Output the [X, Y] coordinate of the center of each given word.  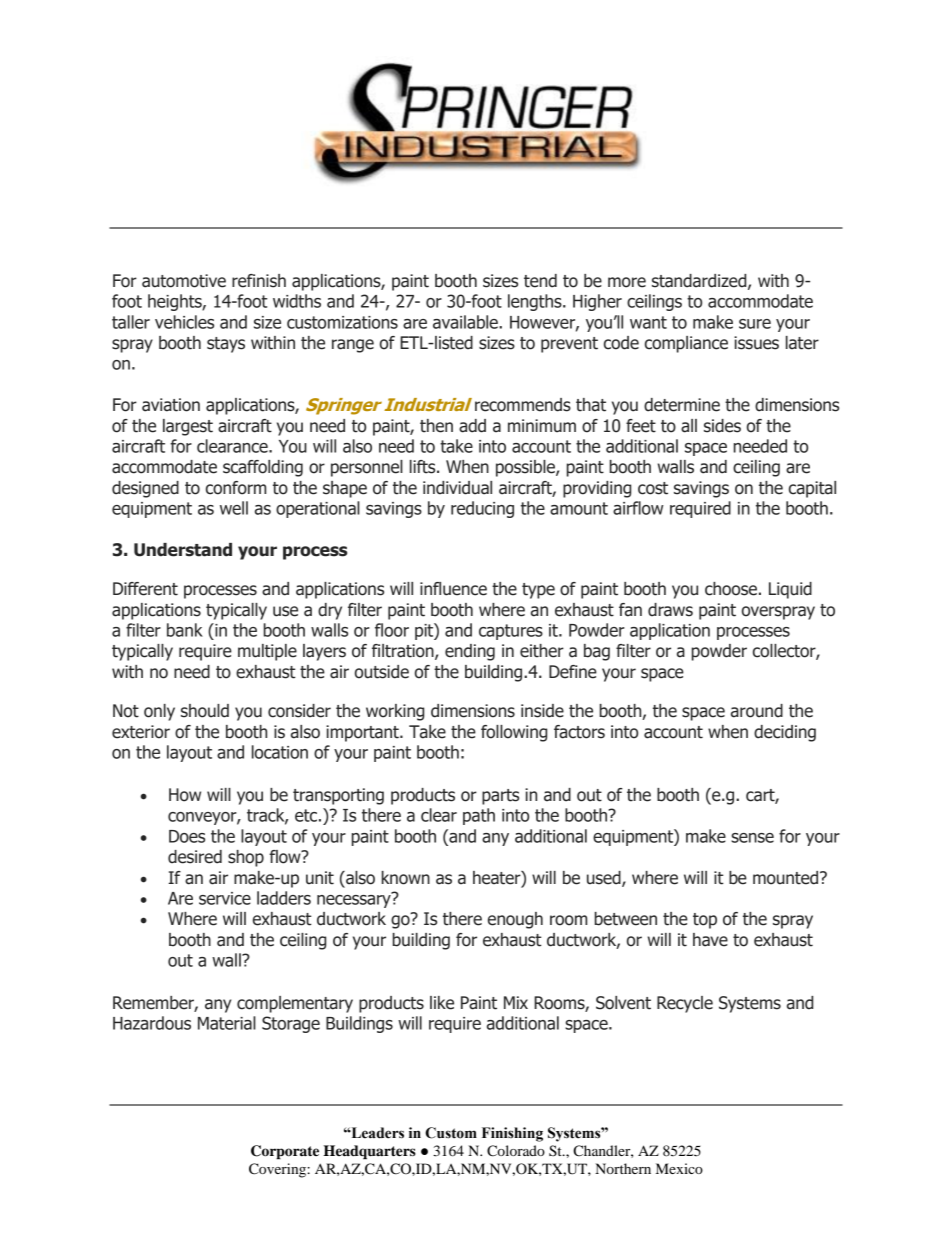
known [406, 878]
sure [755, 324]
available [466, 322]
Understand [183, 550]
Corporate [285, 1152]
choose [731, 589]
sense [752, 838]
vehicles [184, 322]
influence [453, 589]
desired [195, 857]
